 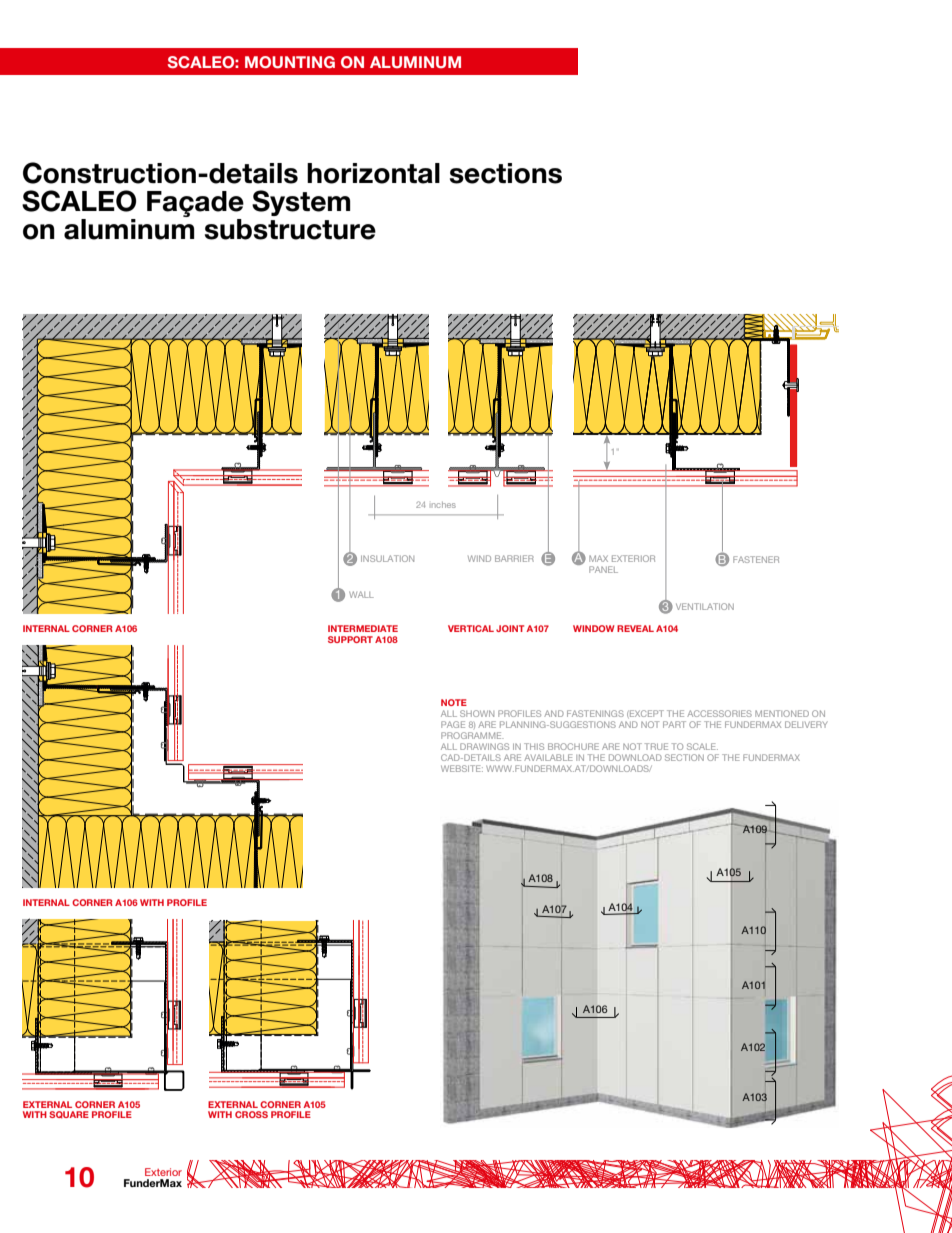 I want to click on SQUARE, so click(x=69, y=1115).
